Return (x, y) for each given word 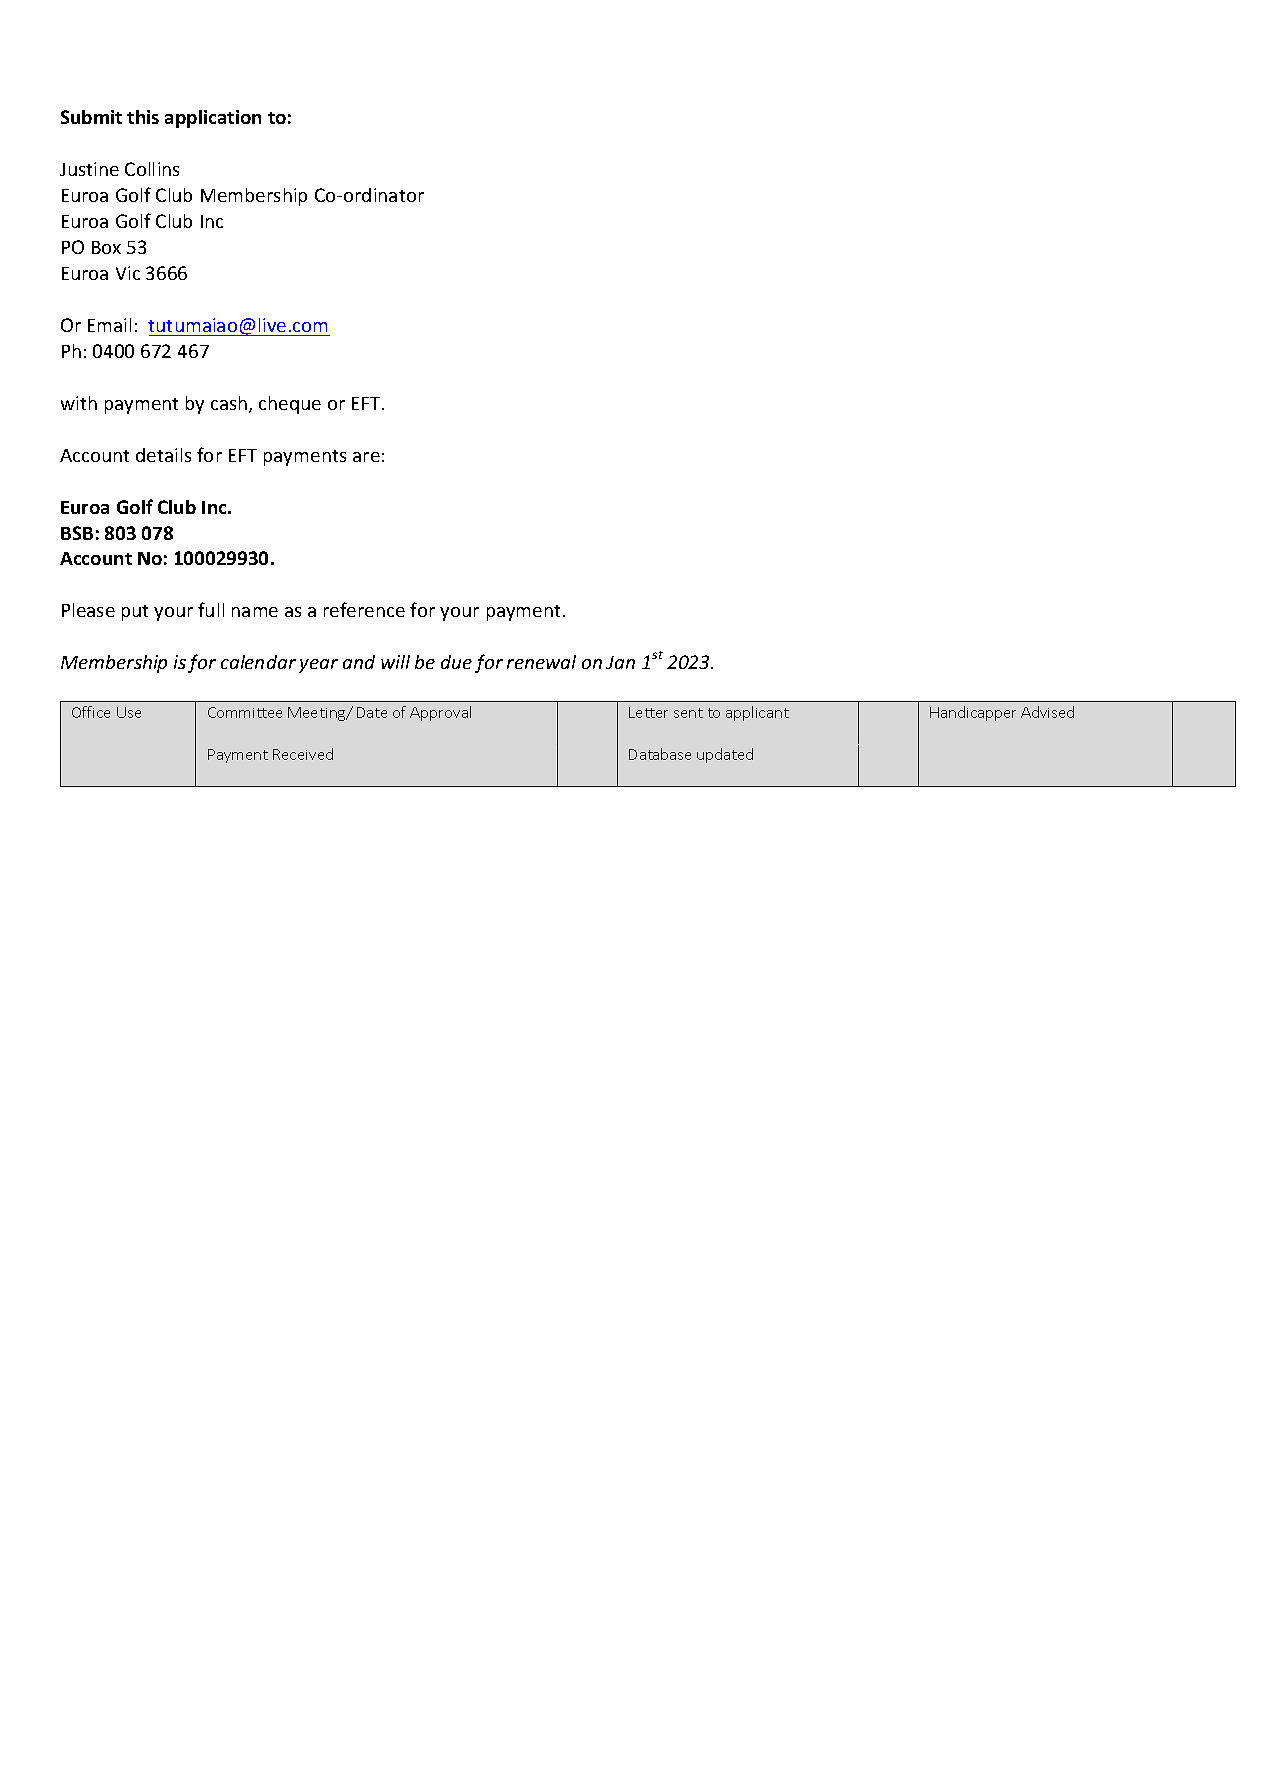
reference (364, 609)
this (143, 117)
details (163, 455)
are (366, 457)
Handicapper (973, 713)
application (213, 119)
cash (230, 404)
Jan (620, 662)
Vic (128, 273)
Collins (152, 169)
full (211, 609)
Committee (245, 712)
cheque (290, 405)
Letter (648, 712)
